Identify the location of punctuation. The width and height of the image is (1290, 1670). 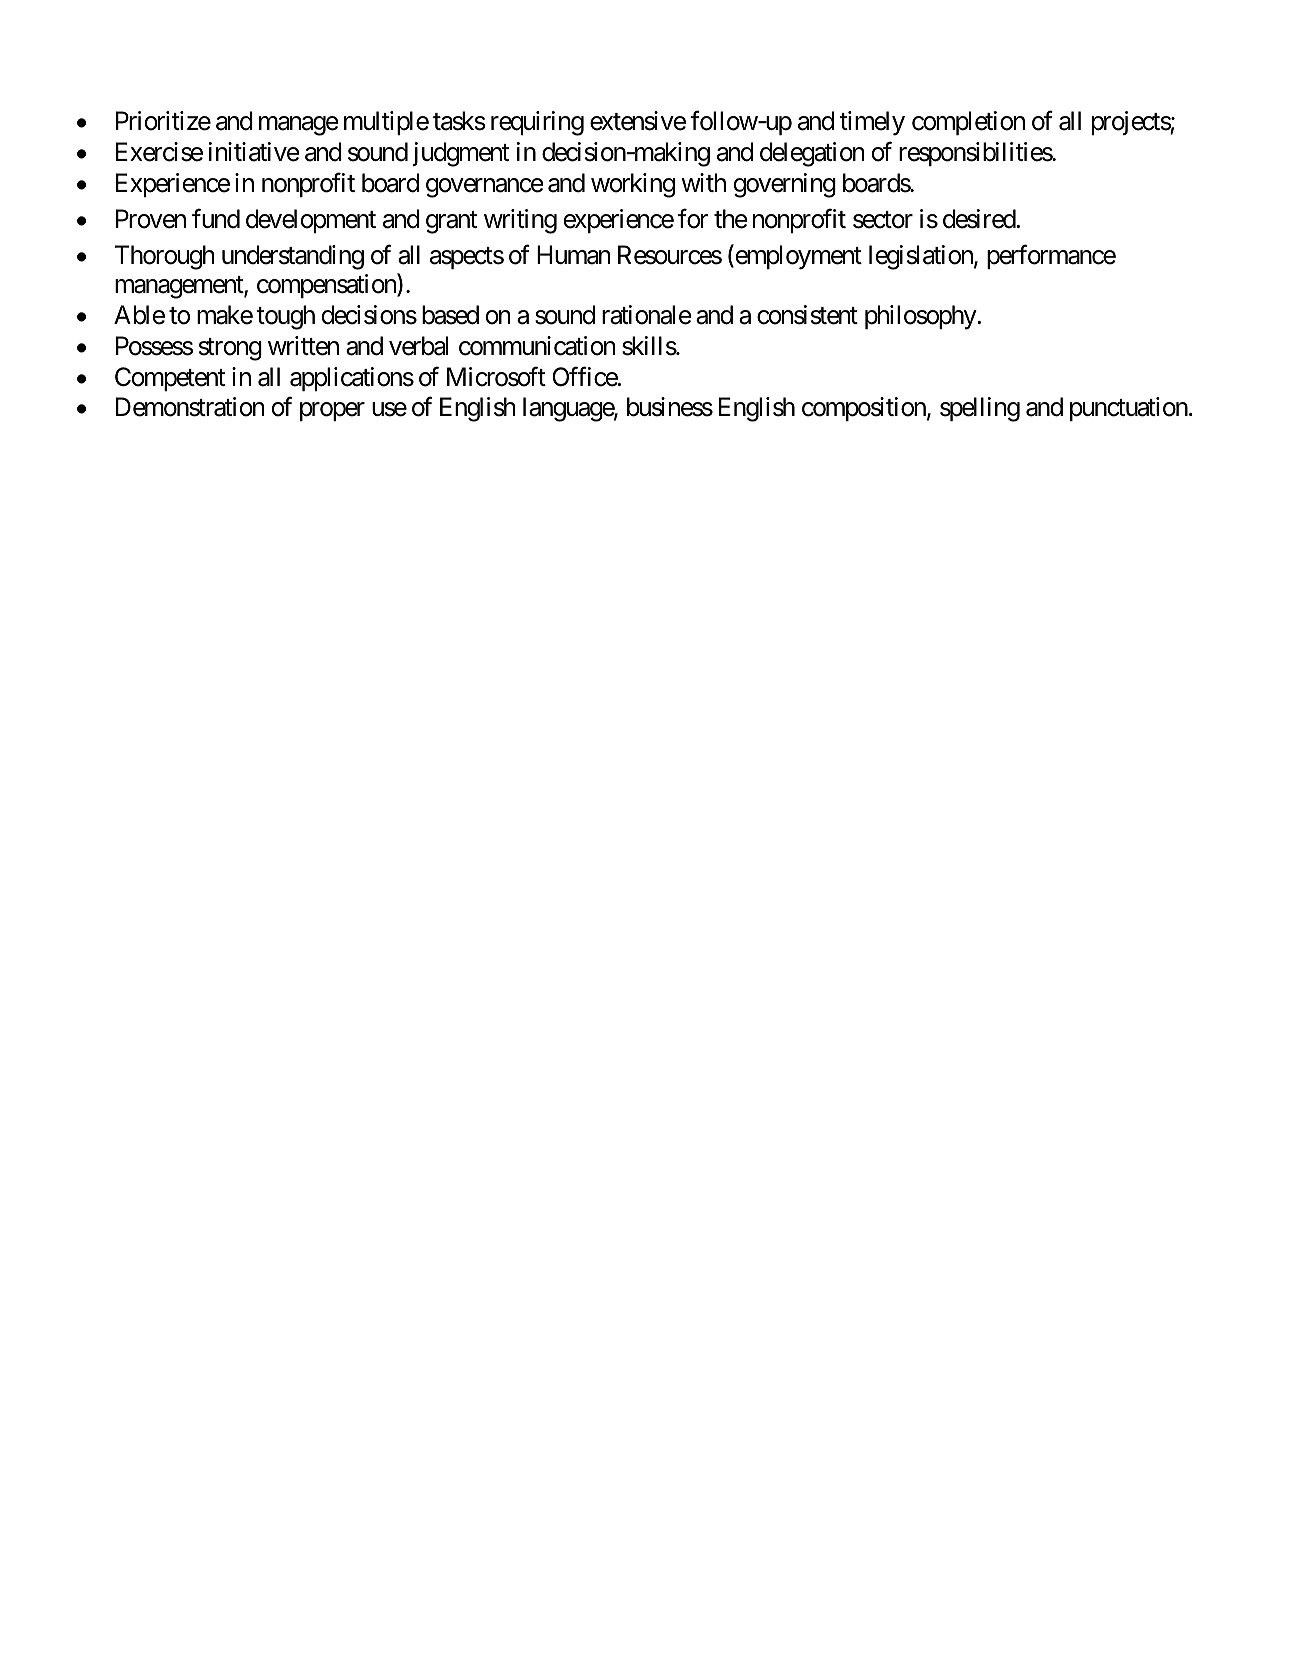
(1129, 409).
